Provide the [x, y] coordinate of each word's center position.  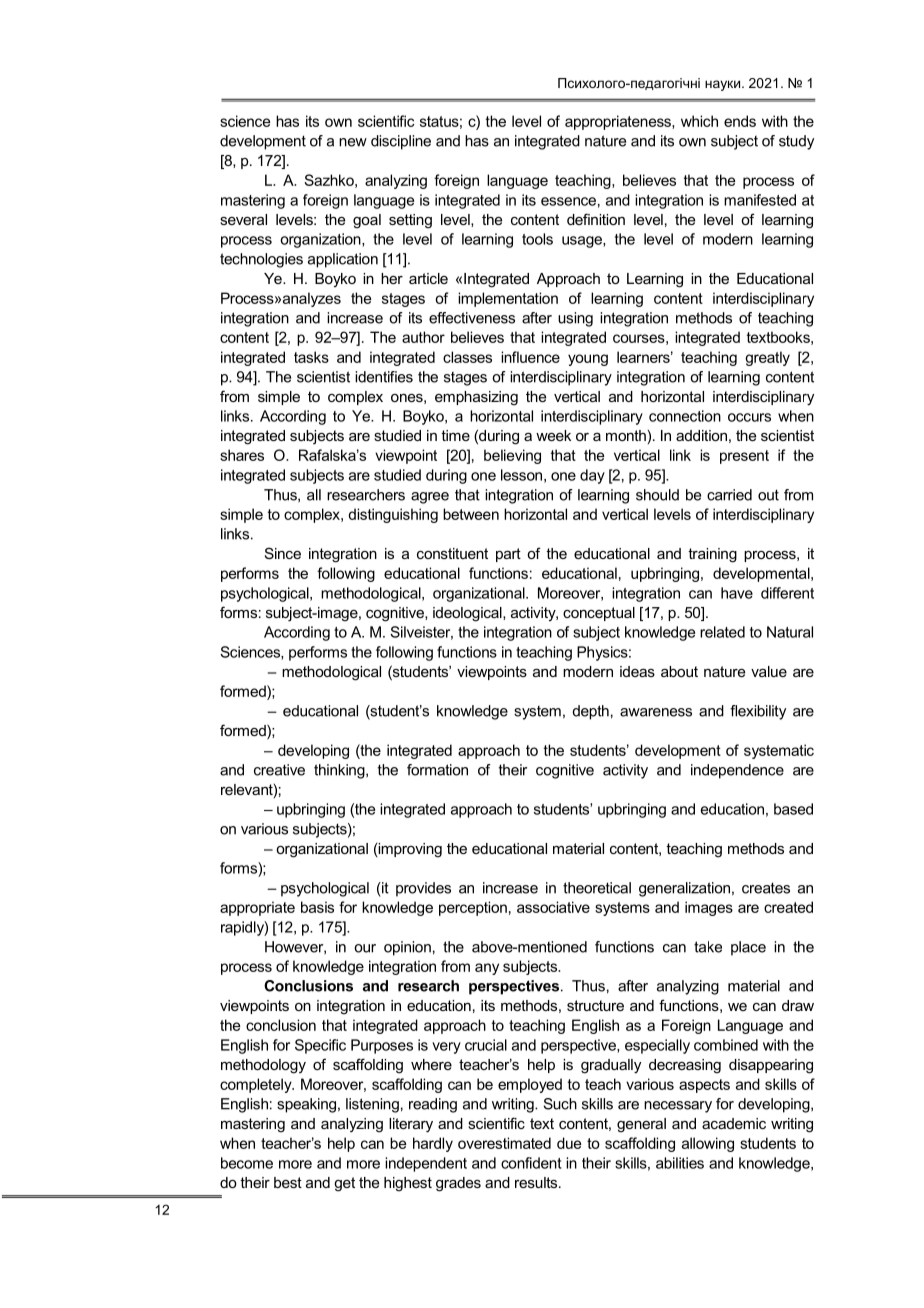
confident [531, 1163]
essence [568, 201]
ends [740, 121]
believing [512, 456]
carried [729, 495]
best [288, 1182]
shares [242, 455]
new [353, 142]
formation [437, 770]
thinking [340, 771]
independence [737, 771]
